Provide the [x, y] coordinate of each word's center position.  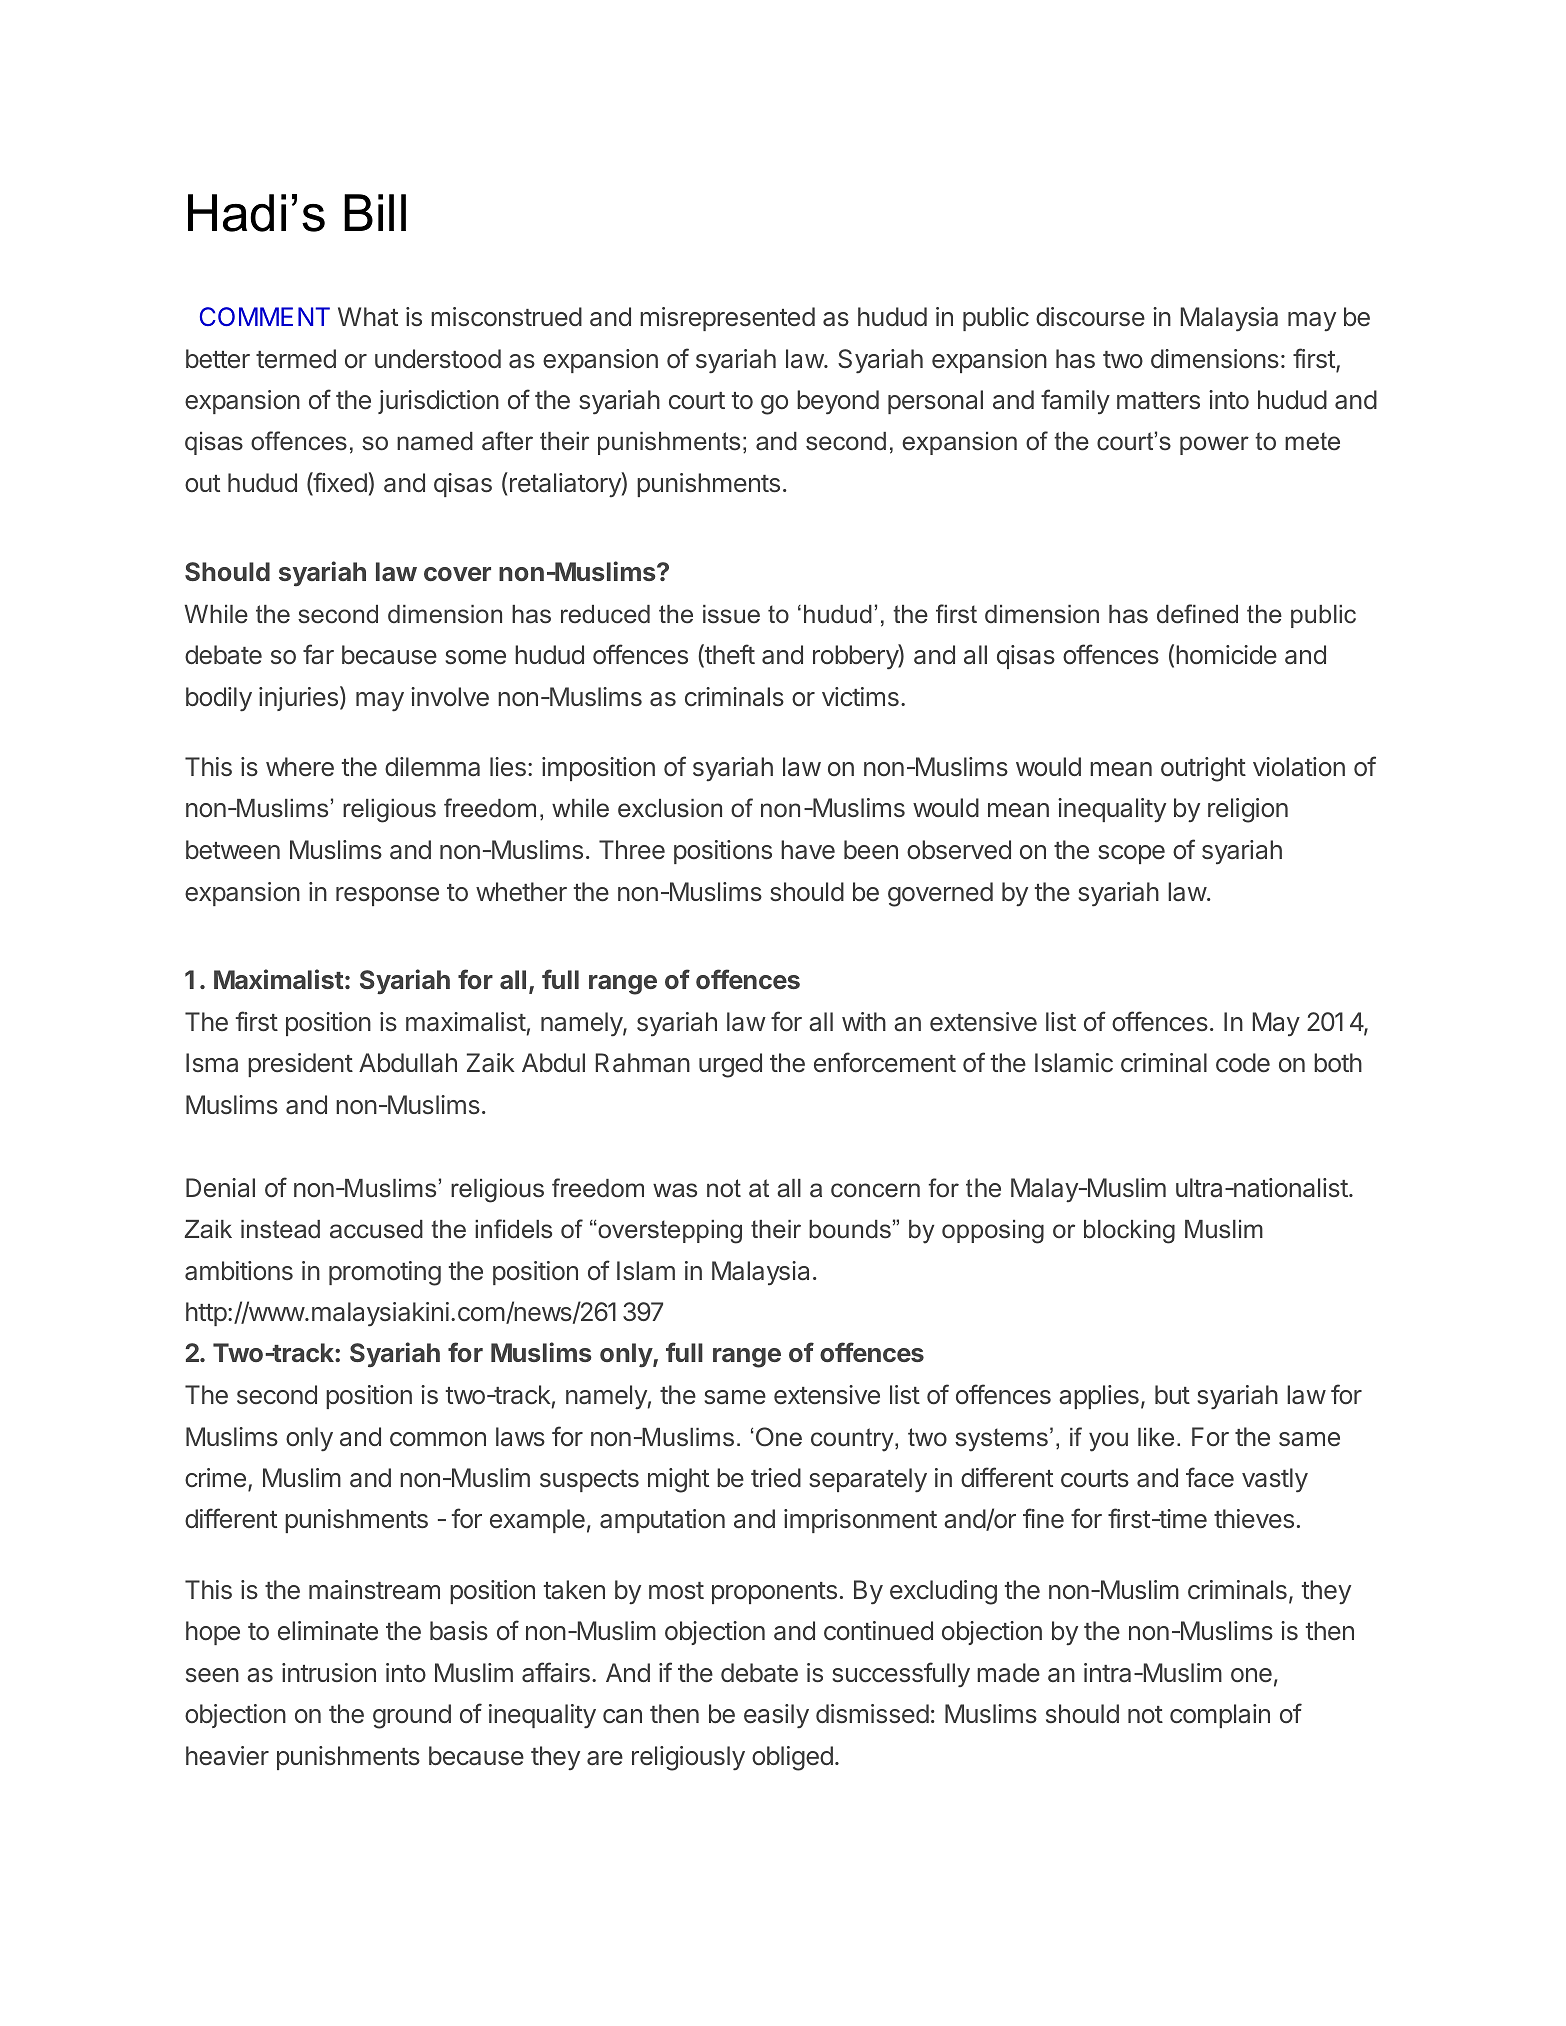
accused [376, 1229]
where [300, 767]
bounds [850, 1229]
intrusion [329, 1673]
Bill [375, 212]
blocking [1129, 1232]
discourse [1090, 317]
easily [776, 1716]
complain [1220, 1716]
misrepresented [727, 319]
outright [1203, 769]
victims [860, 697]
